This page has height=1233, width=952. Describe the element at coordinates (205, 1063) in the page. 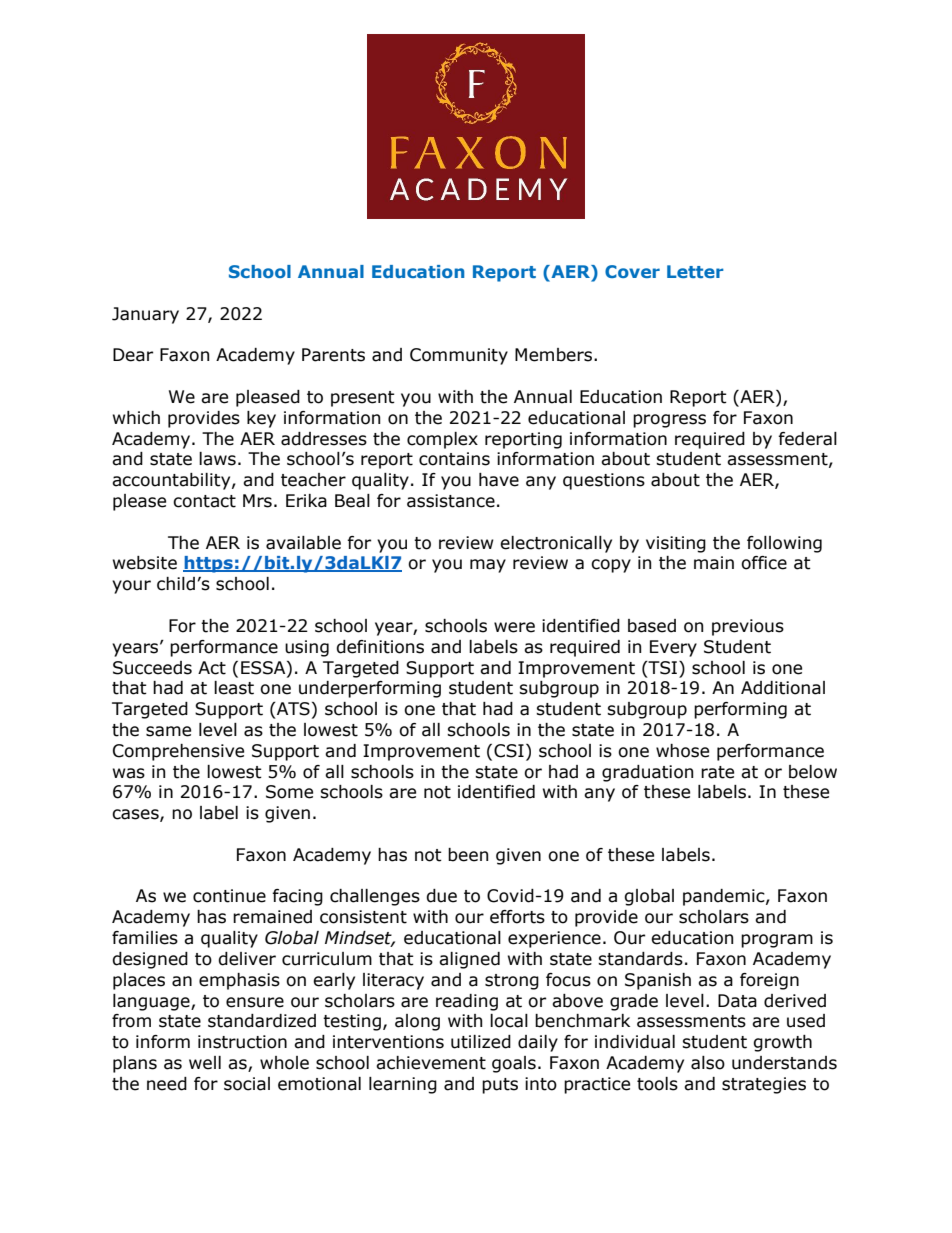

I see `well` at that location.
